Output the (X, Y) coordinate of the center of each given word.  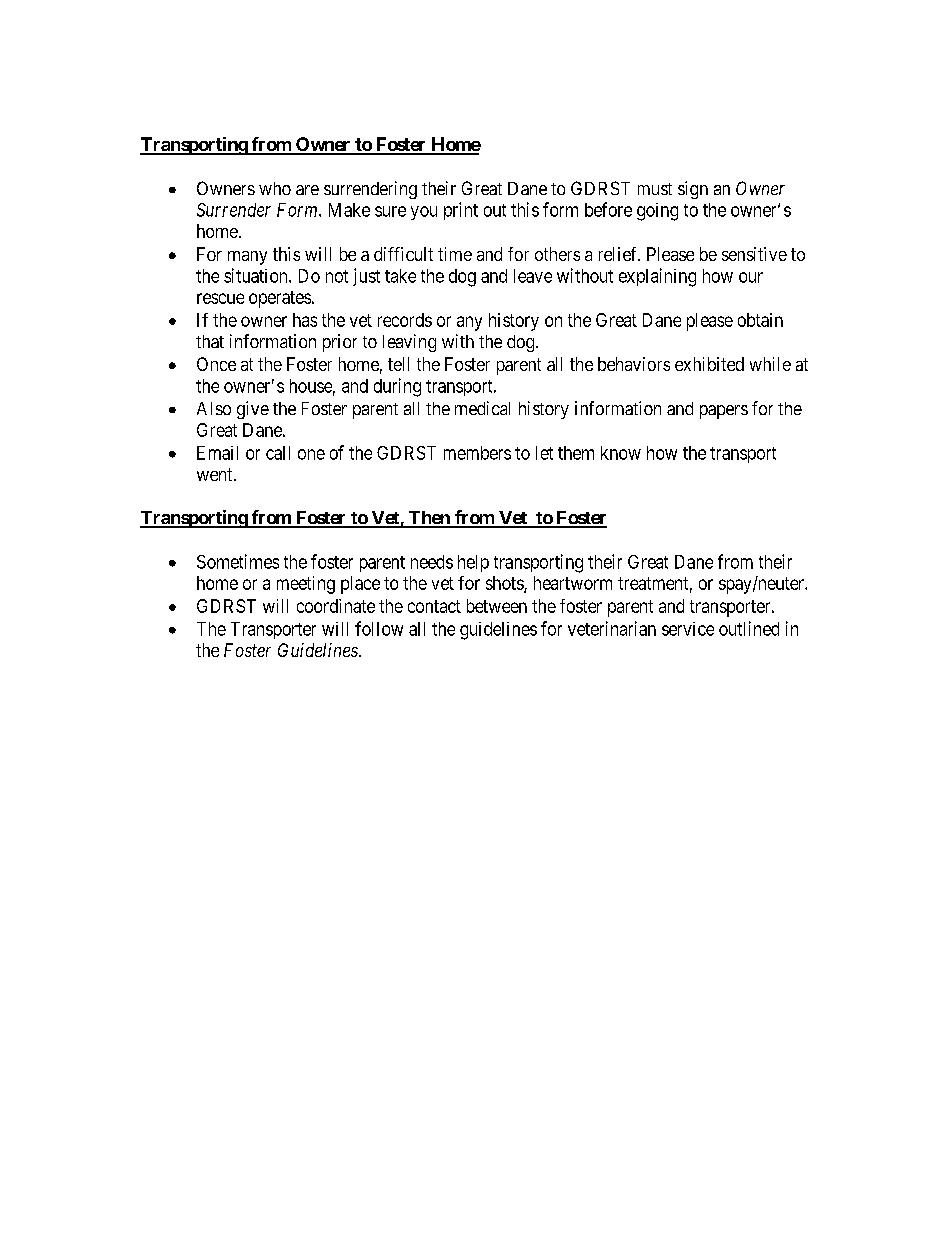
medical (482, 408)
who (275, 188)
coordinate (336, 606)
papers (724, 412)
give (253, 410)
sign (693, 190)
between (497, 606)
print (461, 211)
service (688, 629)
